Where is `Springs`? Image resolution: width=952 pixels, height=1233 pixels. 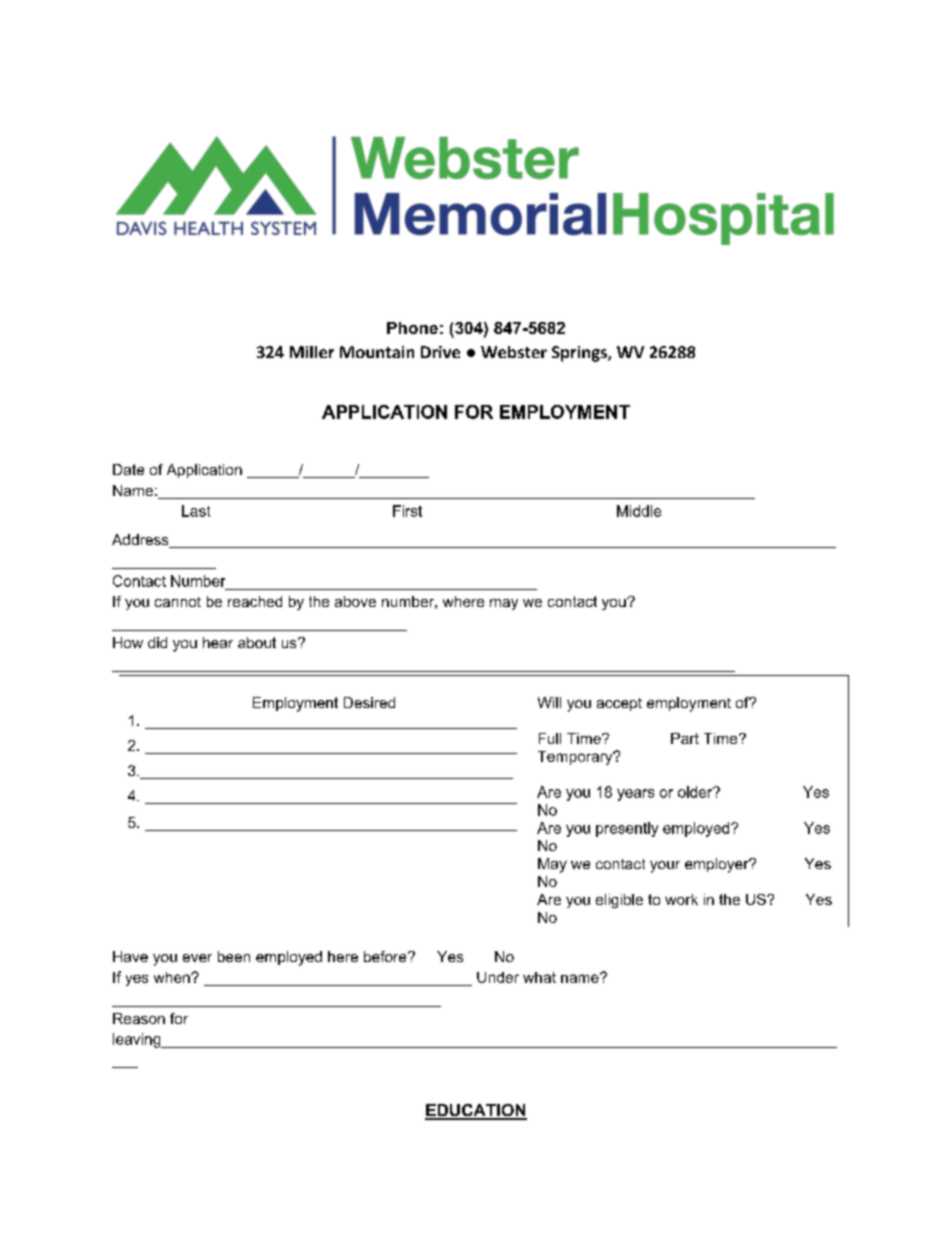
Springs is located at coordinates (580, 354).
